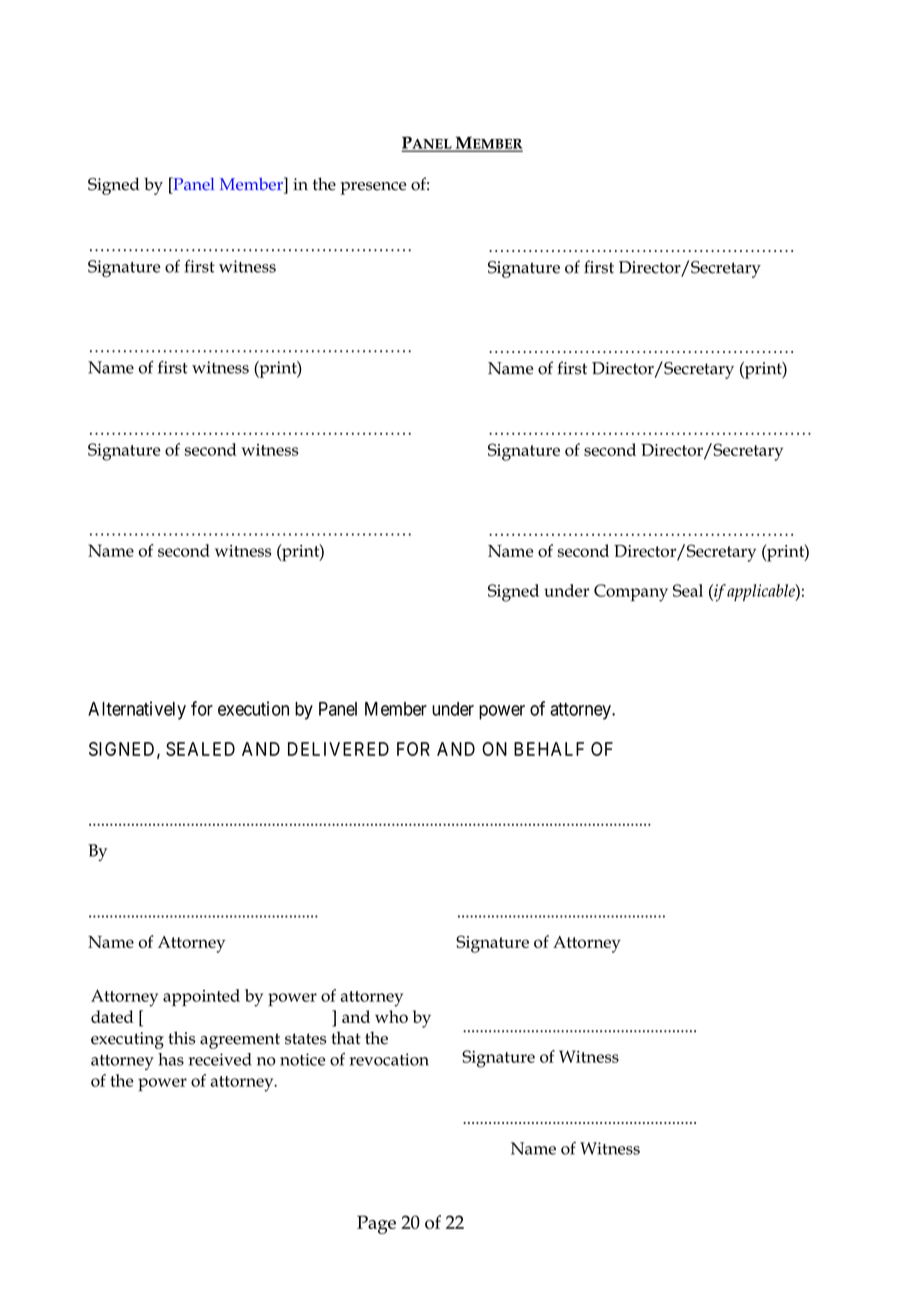  I want to click on BEHALF, so click(549, 749).
